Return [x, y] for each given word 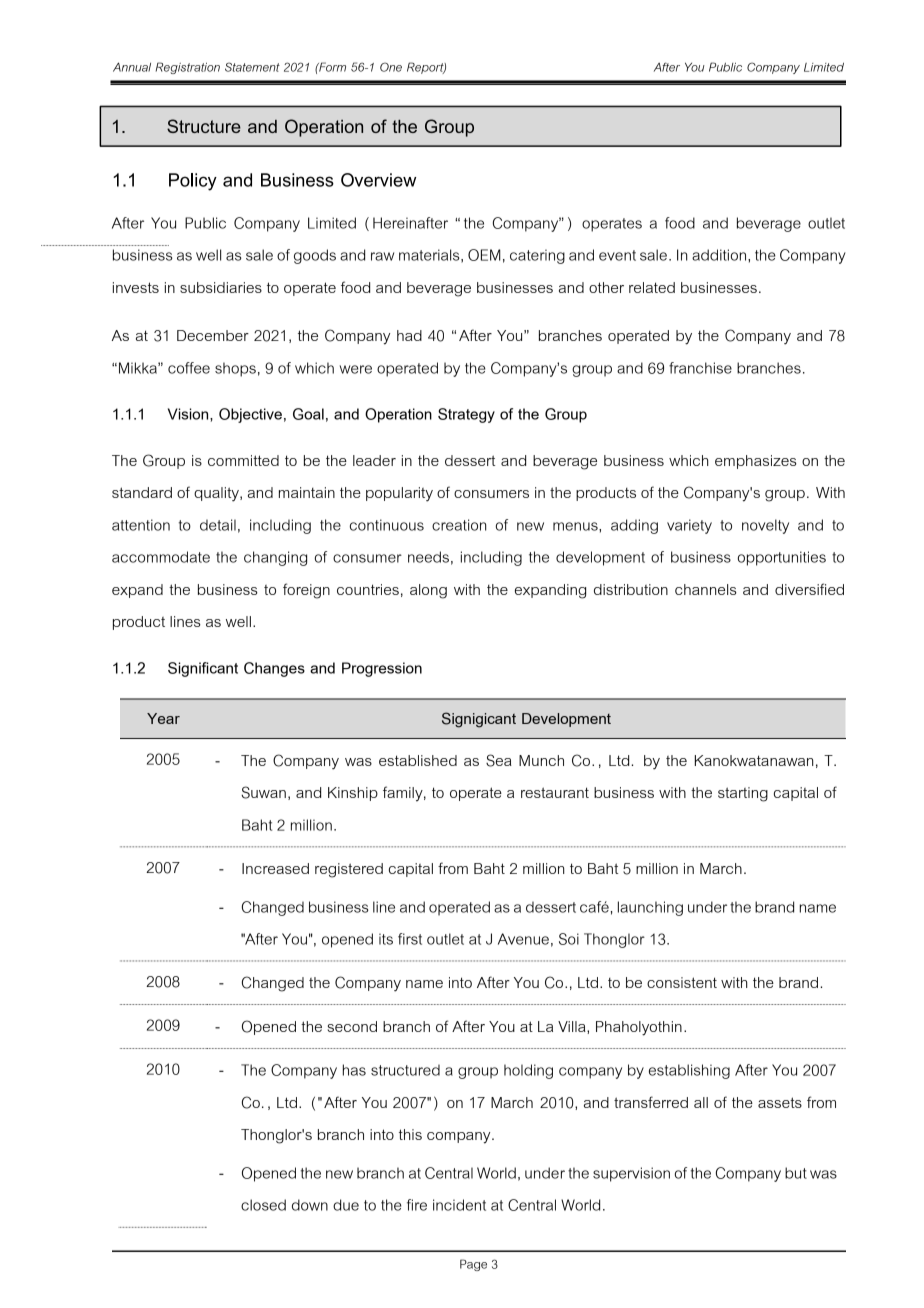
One [391, 67]
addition [720, 255]
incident [459, 1205]
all [701, 1102]
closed [263, 1205]
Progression [382, 669]
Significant [203, 669]
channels [706, 589]
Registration [188, 68]
